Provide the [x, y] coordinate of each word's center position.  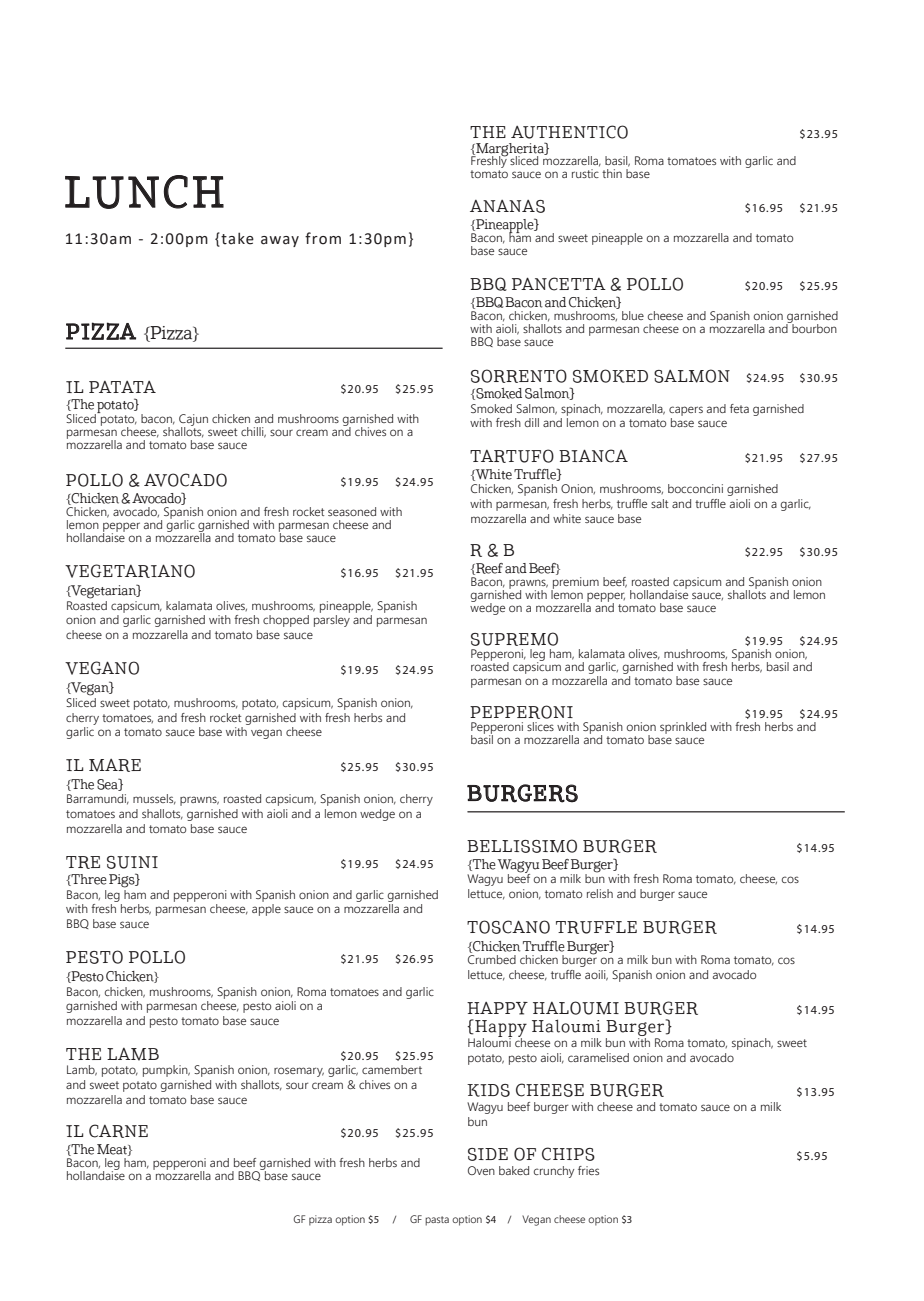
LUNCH [144, 192]
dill [532, 422]
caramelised [598, 1057]
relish [600, 893]
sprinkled [683, 728]
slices [540, 726]
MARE [115, 765]
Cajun [193, 421]
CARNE [118, 1131]
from [323, 238]
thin [612, 173]
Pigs [123, 880]
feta [739, 408]
